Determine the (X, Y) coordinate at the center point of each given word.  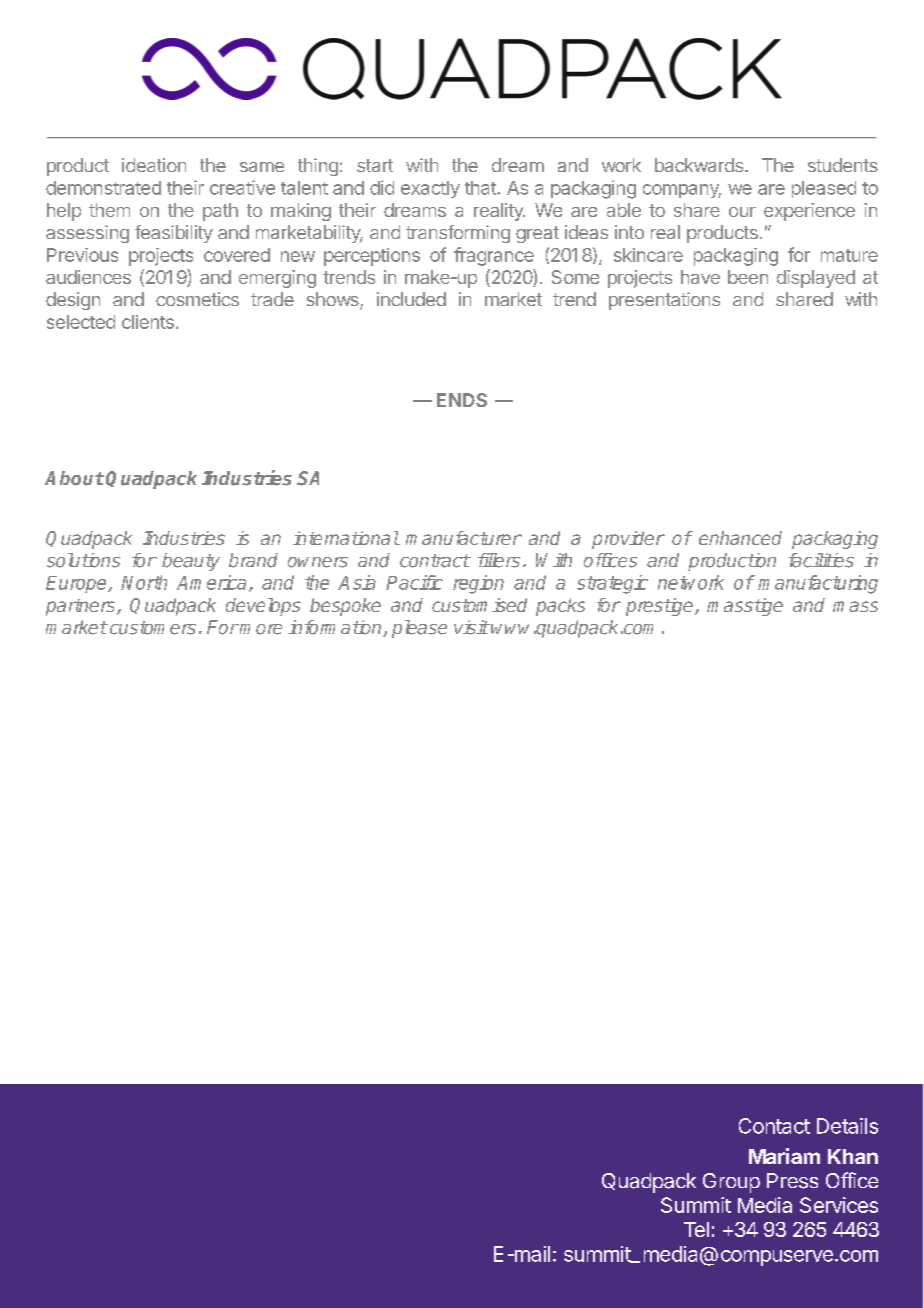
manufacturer (464, 538)
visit (471, 627)
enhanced (740, 538)
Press (792, 1181)
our (742, 212)
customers (151, 628)
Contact (774, 1126)
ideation (154, 165)
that (481, 188)
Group (731, 1183)
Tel (696, 1229)
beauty (191, 562)
